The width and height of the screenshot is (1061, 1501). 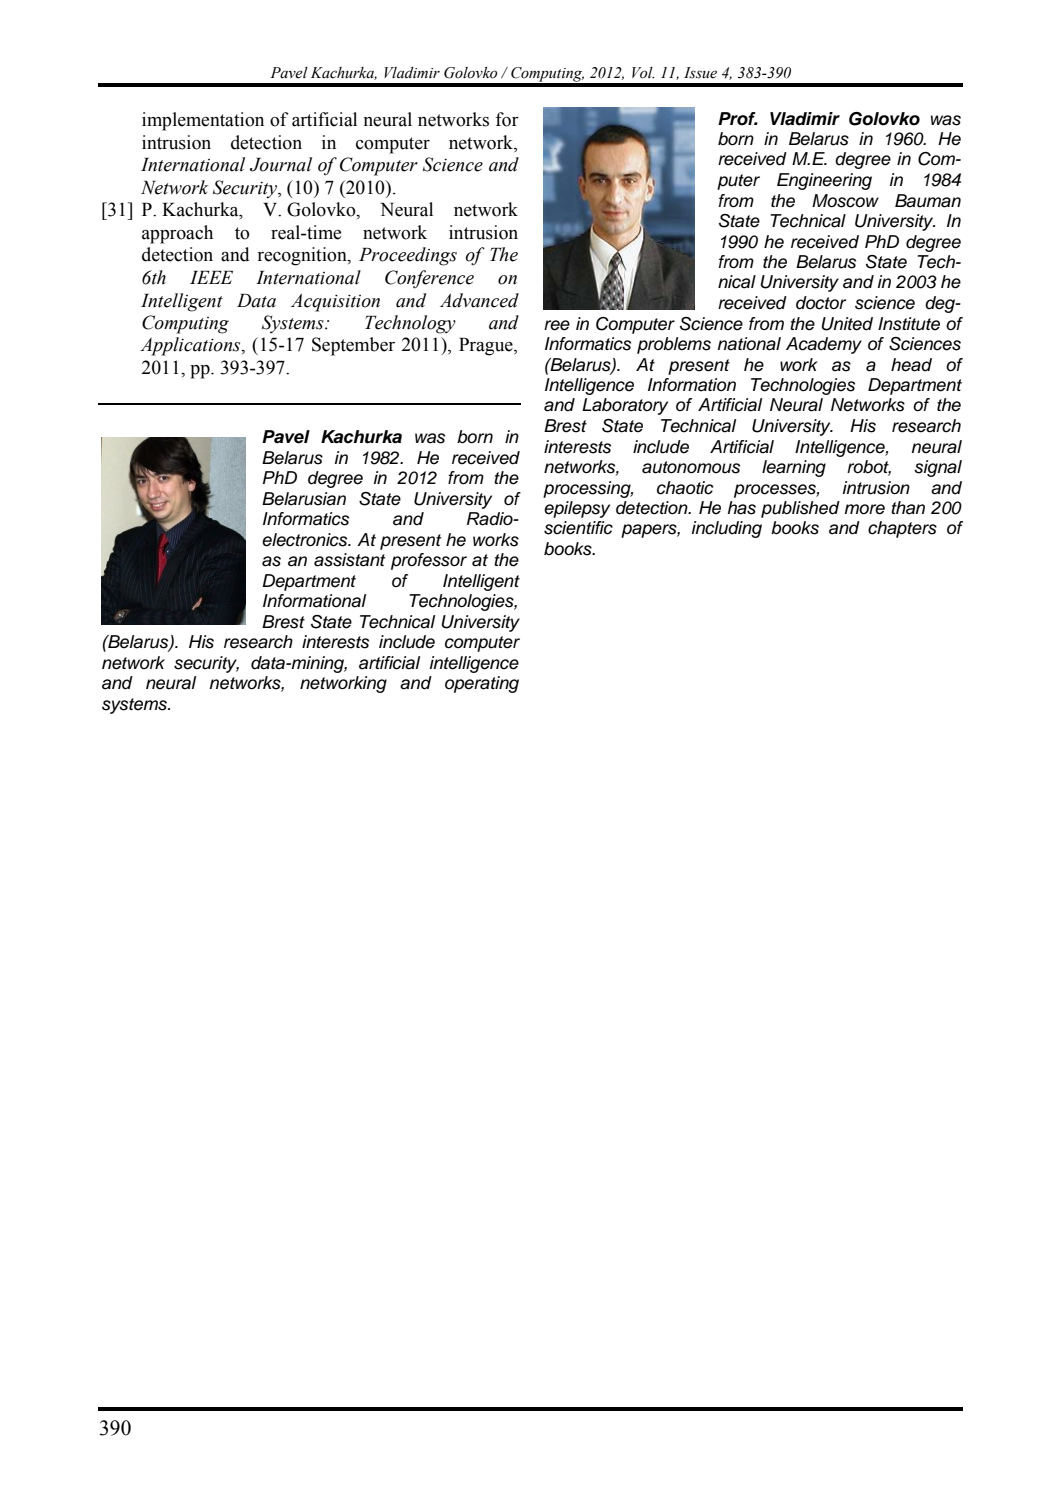 I want to click on Vol, so click(x=643, y=73).
